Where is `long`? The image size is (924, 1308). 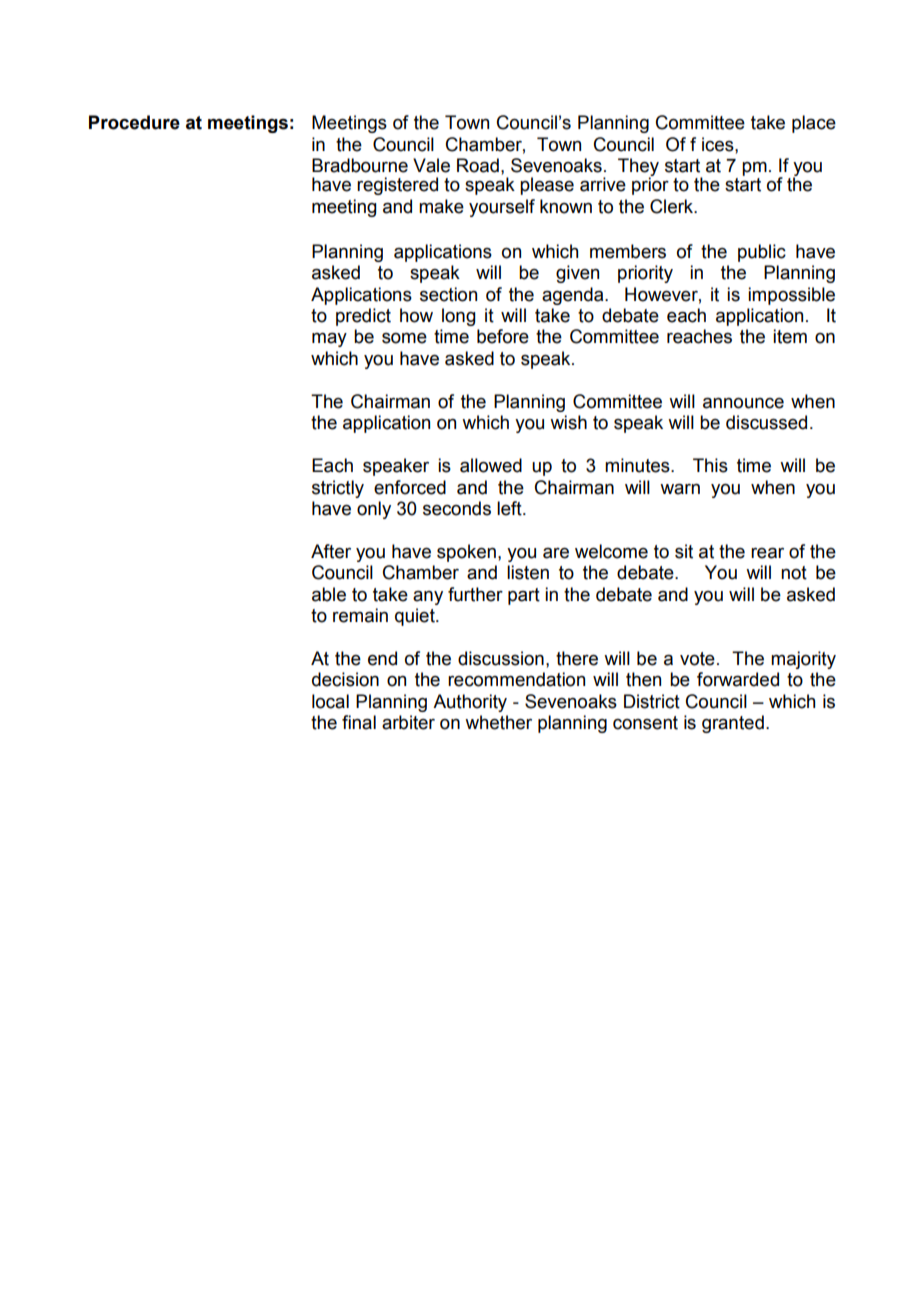
long is located at coordinates (459, 317).
